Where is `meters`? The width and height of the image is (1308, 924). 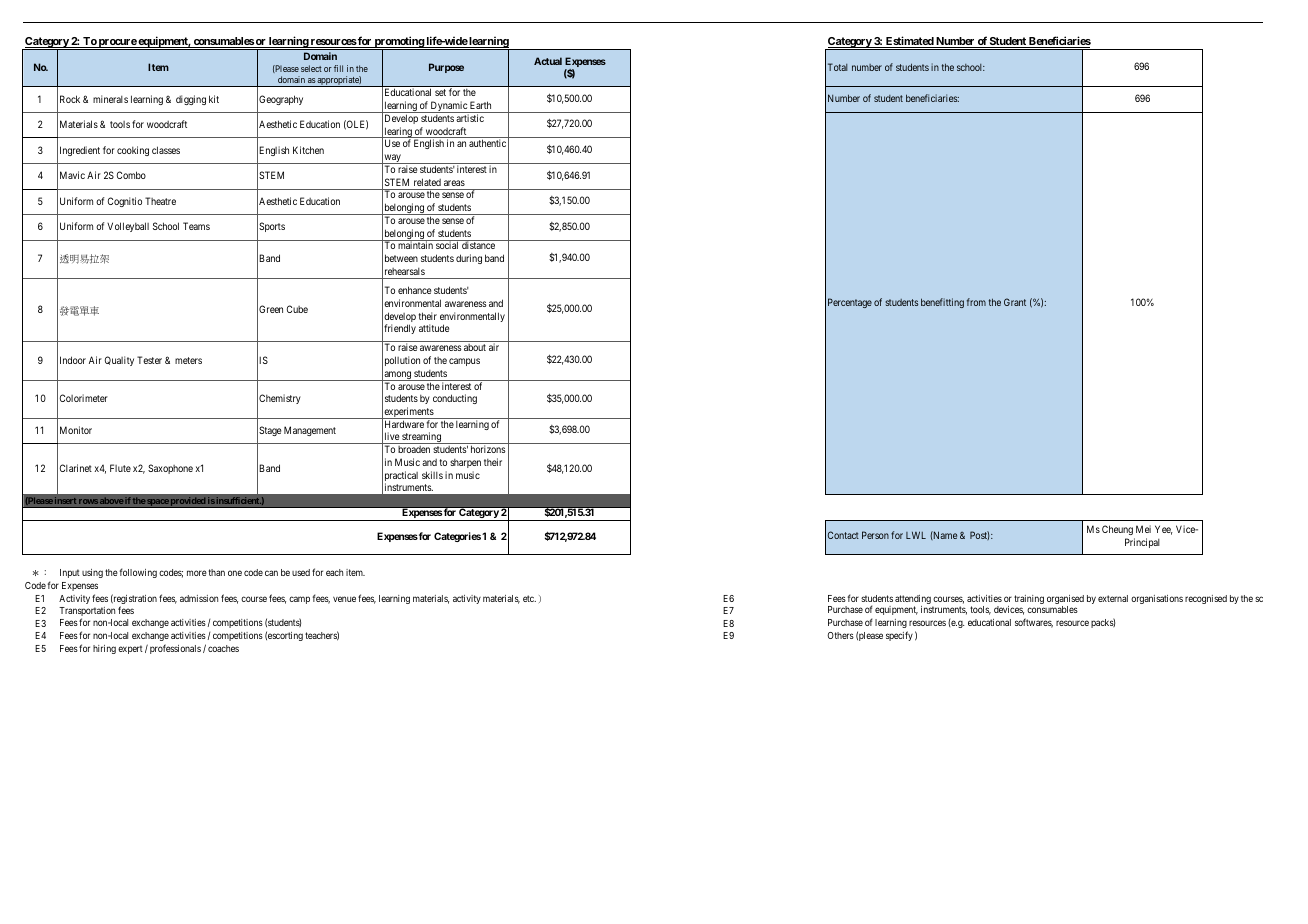 meters is located at coordinates (188, 360).
